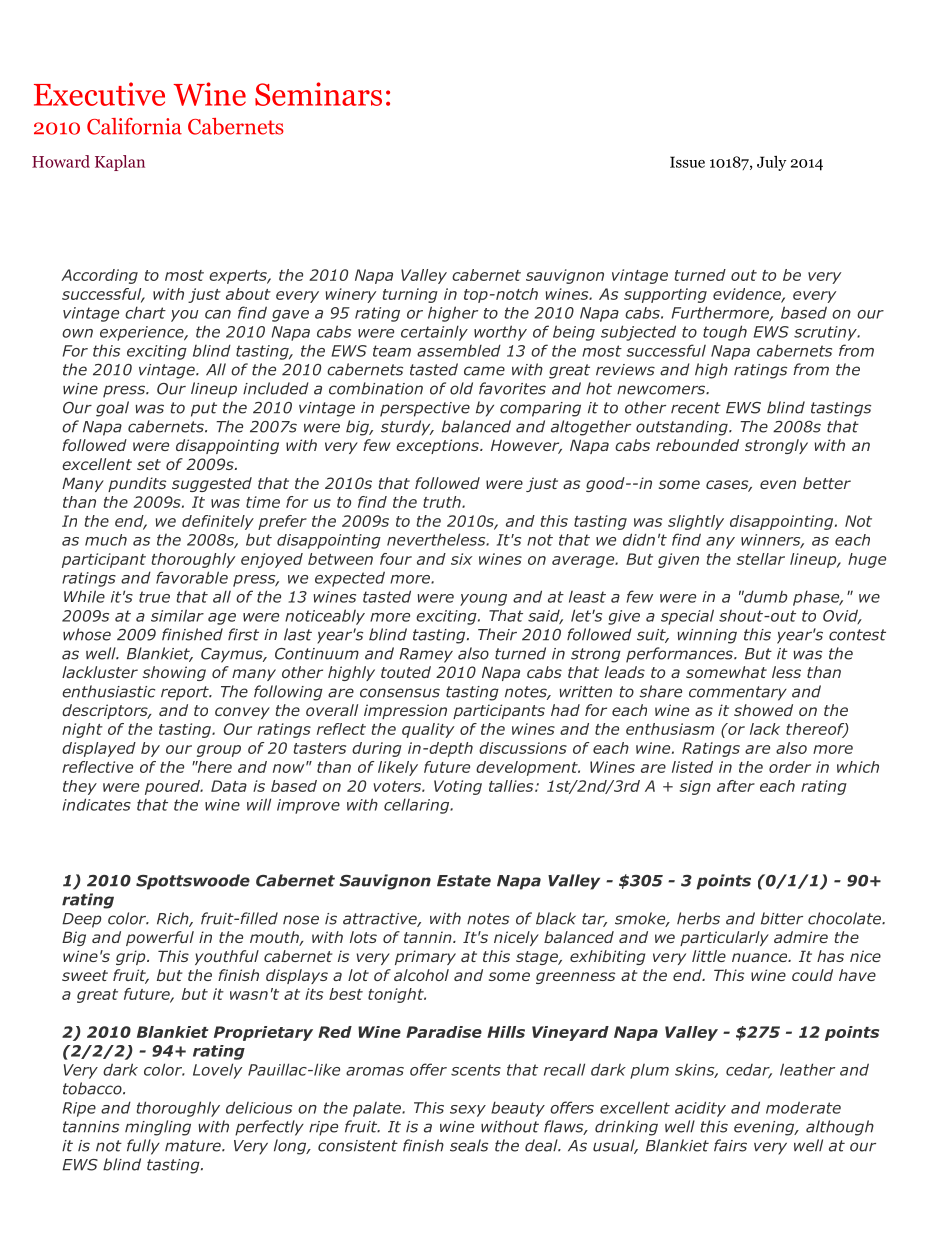 The height and width of the document is (1233, 952). I want to click on Seminars, so click(318, 94).
